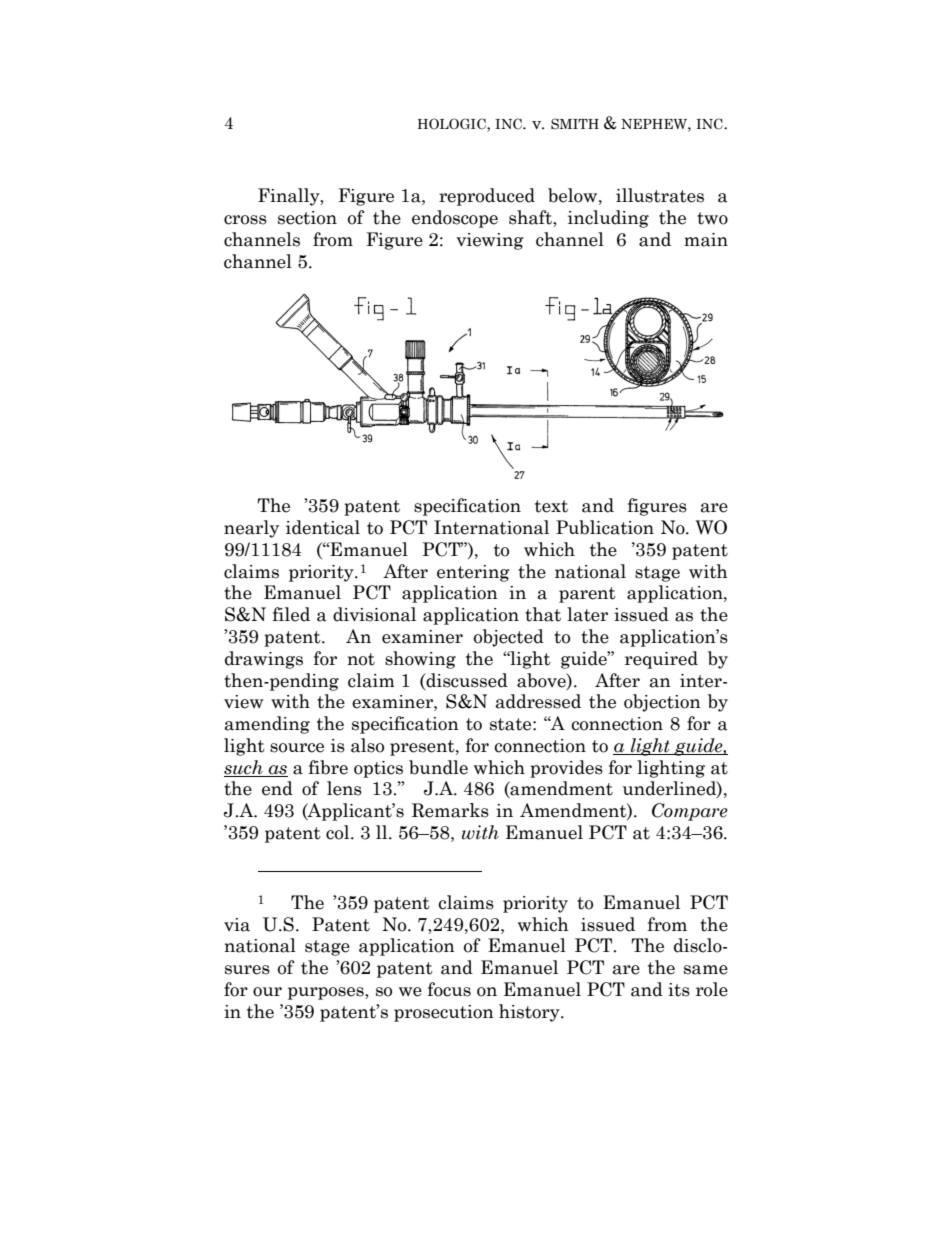 The width and height of the page is (952, 1233). I want to click on required, so click(661, 660).
